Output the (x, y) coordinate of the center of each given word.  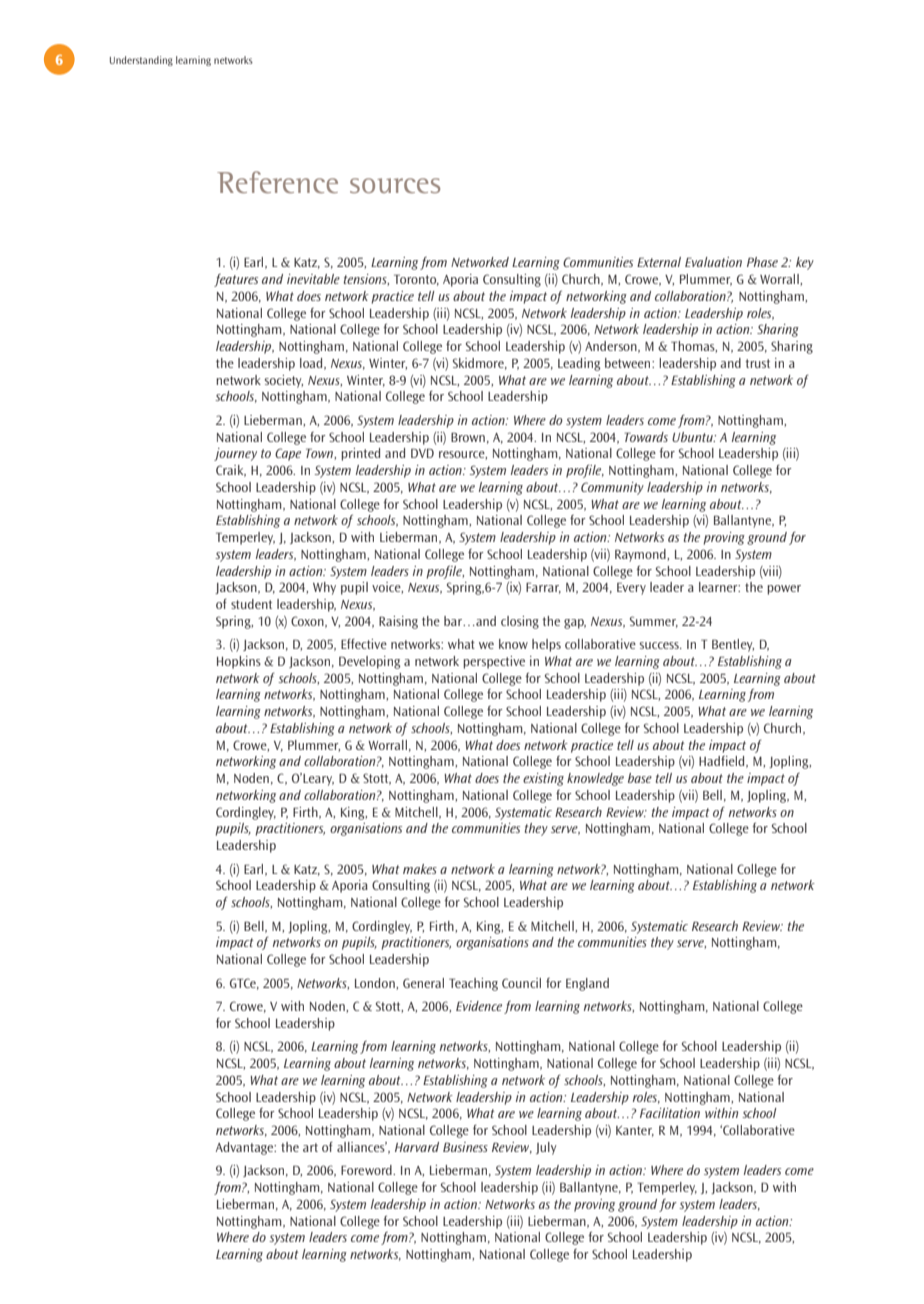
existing (543, 779)
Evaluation (713, 262)
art (310, 1147)
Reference (277, 182)
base (640, 778)
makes (420, 869)
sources (395, 185)
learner (719, 587)
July (546, 1148)
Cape (288, 454)
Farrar (543, 588)
